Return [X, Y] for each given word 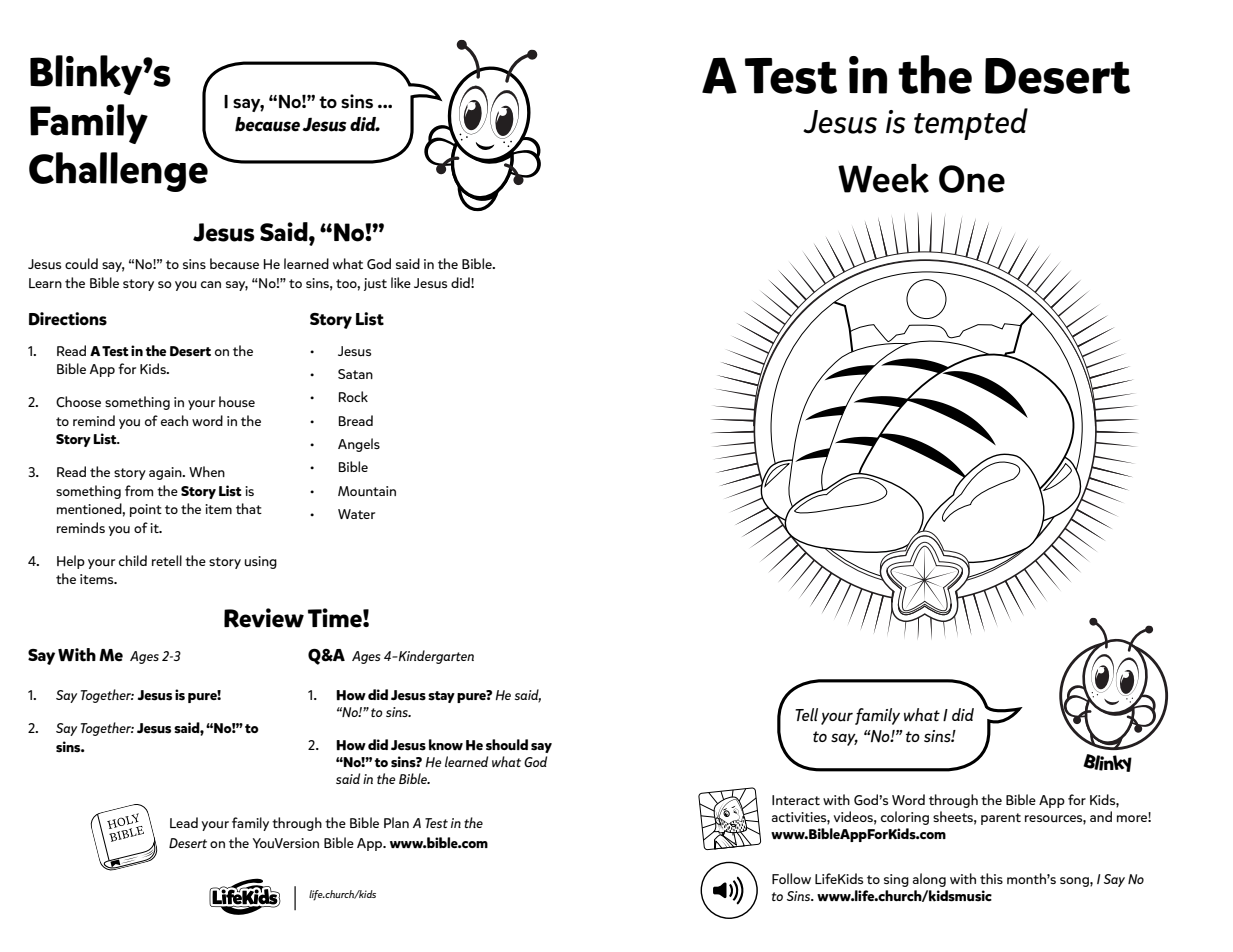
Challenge [118, 172]
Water [356, 514]
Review [264, 618]
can [211, 284]
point [146, 510]
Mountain [367, 491]
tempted [971, 124]
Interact [796, 800]
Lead [184, 822]
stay [441, 697]
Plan [396, 822]
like [401, 282]
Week [883, 178]
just [375, 284]
